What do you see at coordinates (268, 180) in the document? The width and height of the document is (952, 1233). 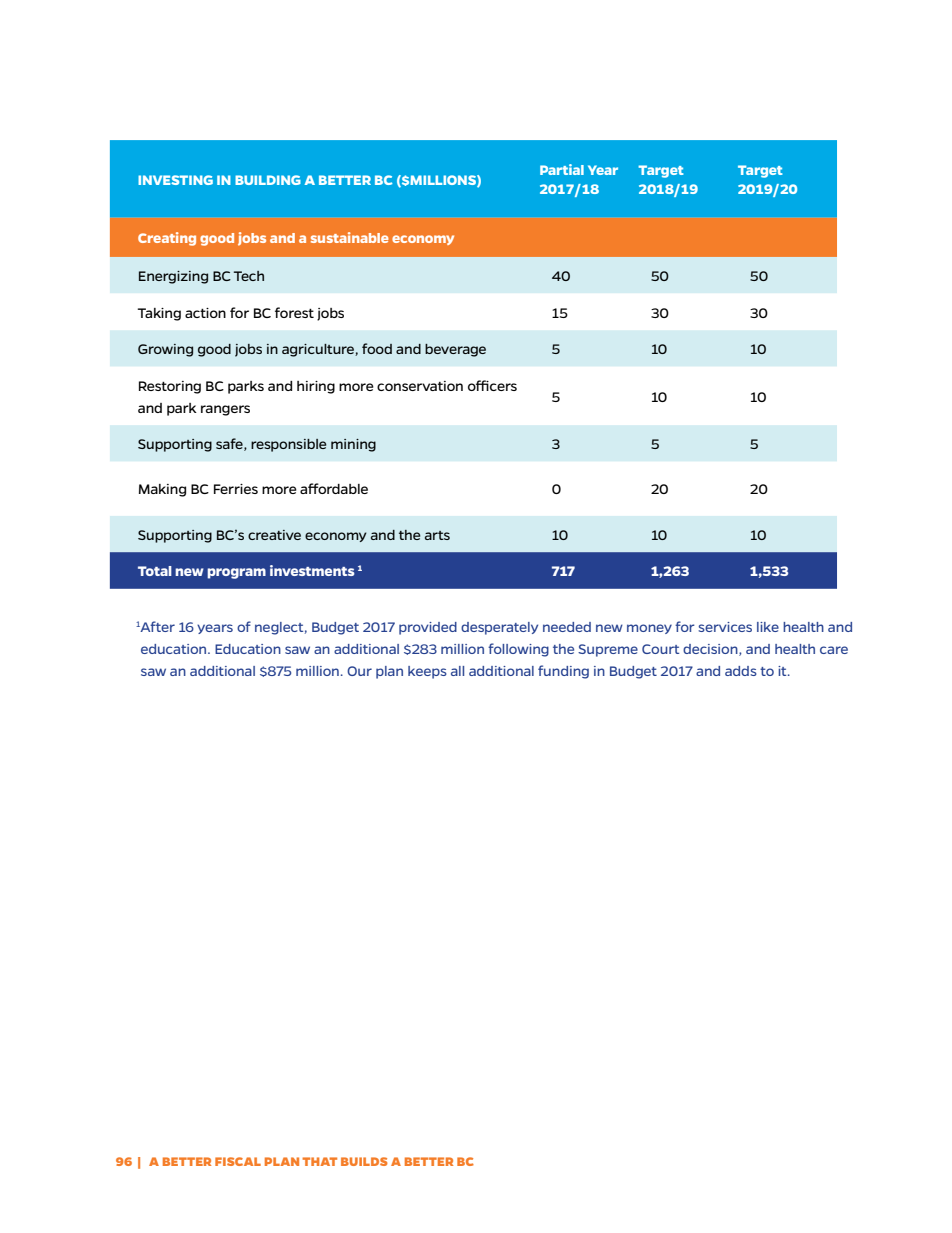 I see `BUILDING` at bounding box center [268, 180].
